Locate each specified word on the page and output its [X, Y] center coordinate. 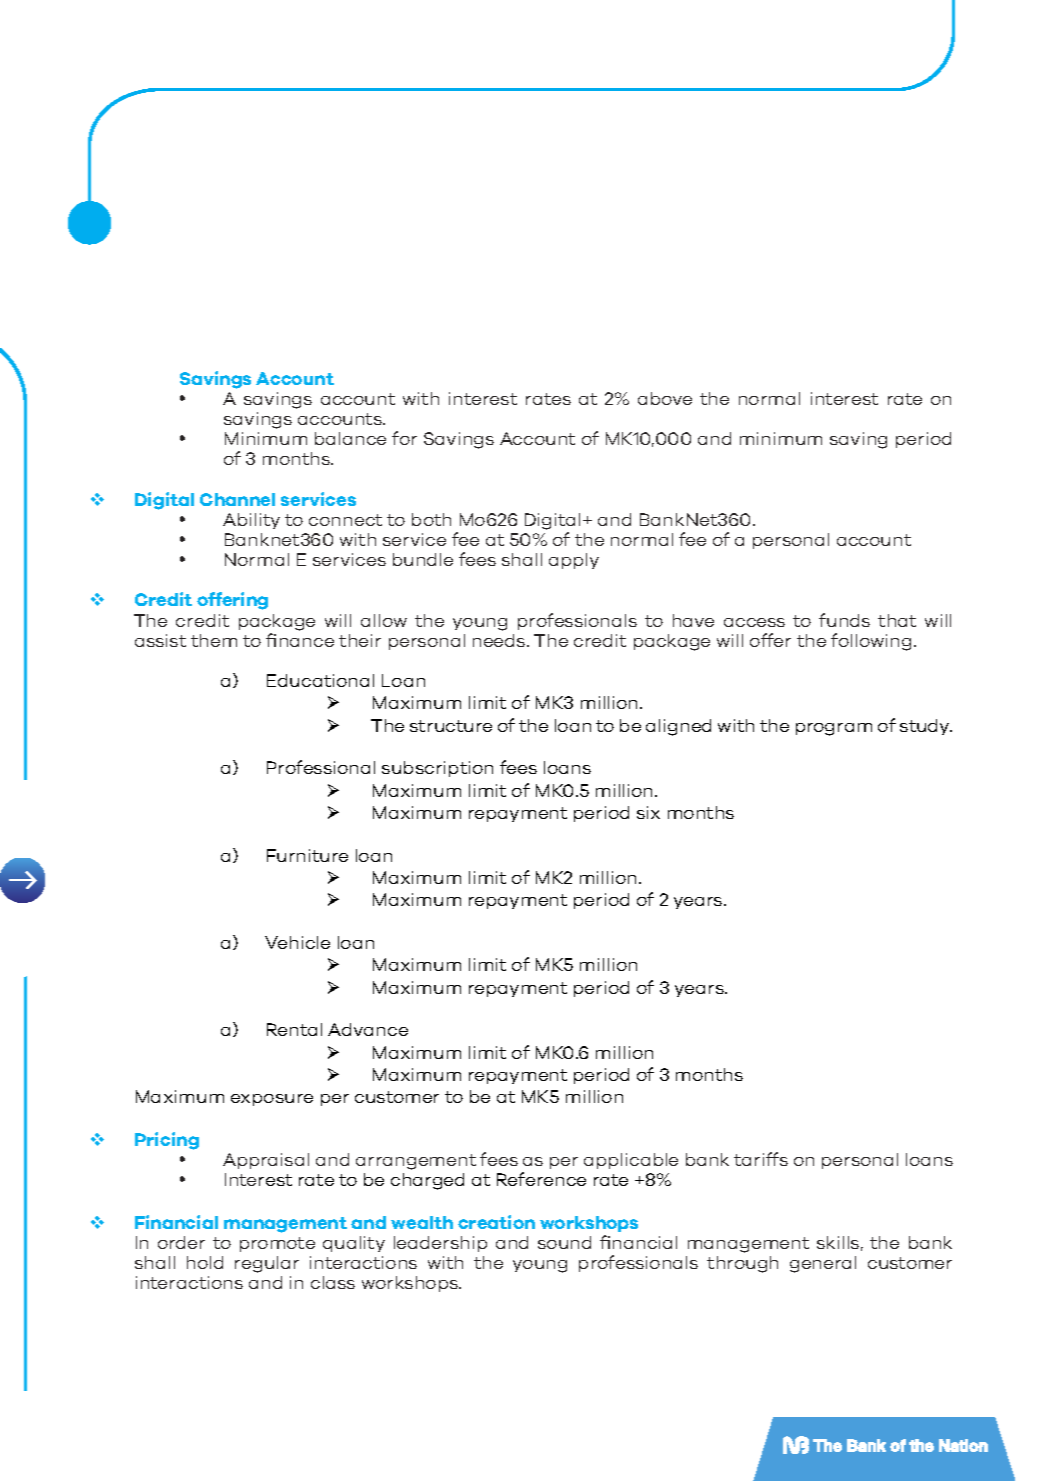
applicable [631, 1161]
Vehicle [297, 942]
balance [350, 438]
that [897, 620]
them [214, 640]
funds [844, 620]
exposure [272, 1100]
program [834, 729]
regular [267, 1264]
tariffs [761, 1159]
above [665, 398]
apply [574, 561]
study [926, 727]
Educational [320, 680]
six [648, 812]
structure [451, 726]
